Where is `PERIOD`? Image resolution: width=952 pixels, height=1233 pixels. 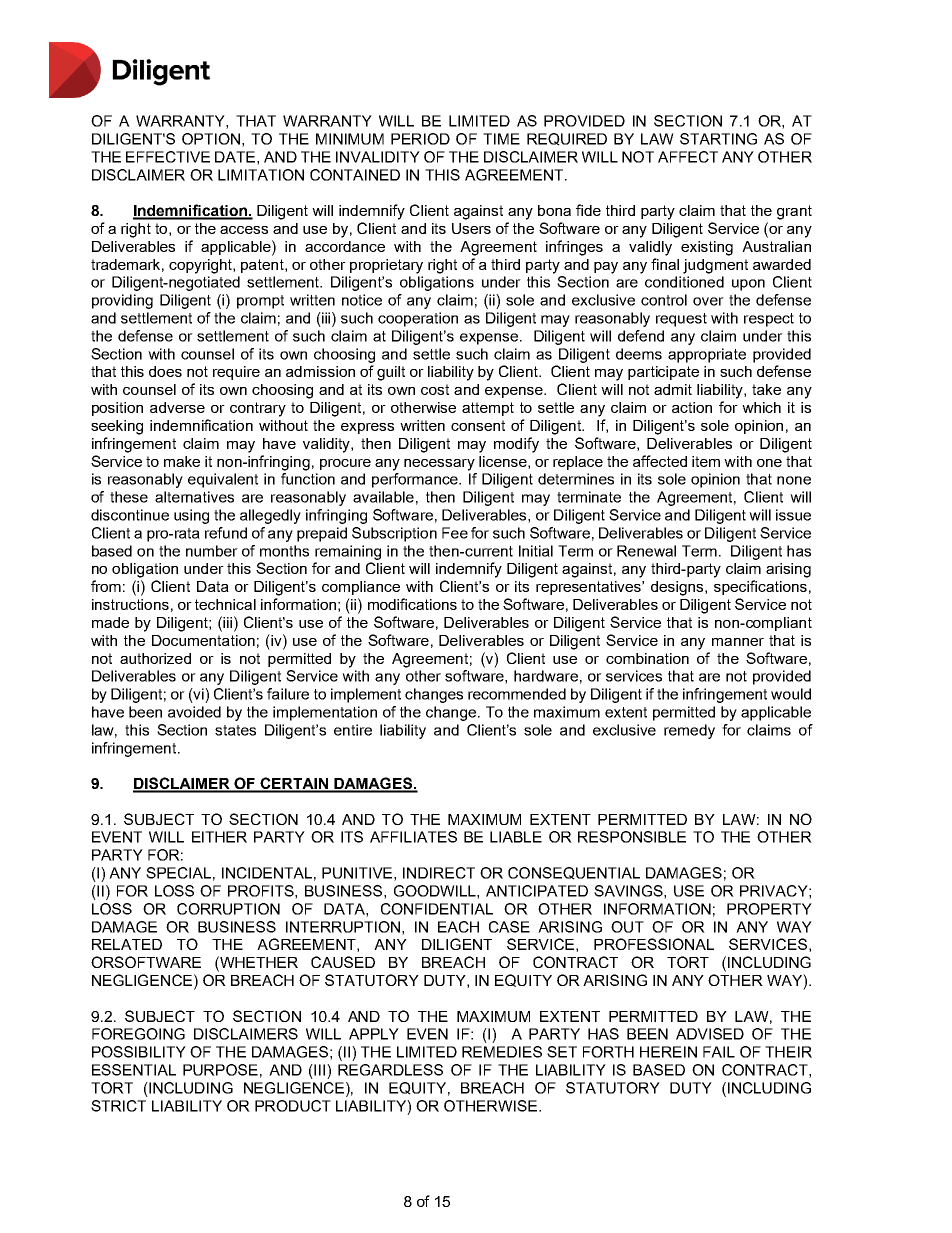
PERIOD is located at coordinates (420, 139).
